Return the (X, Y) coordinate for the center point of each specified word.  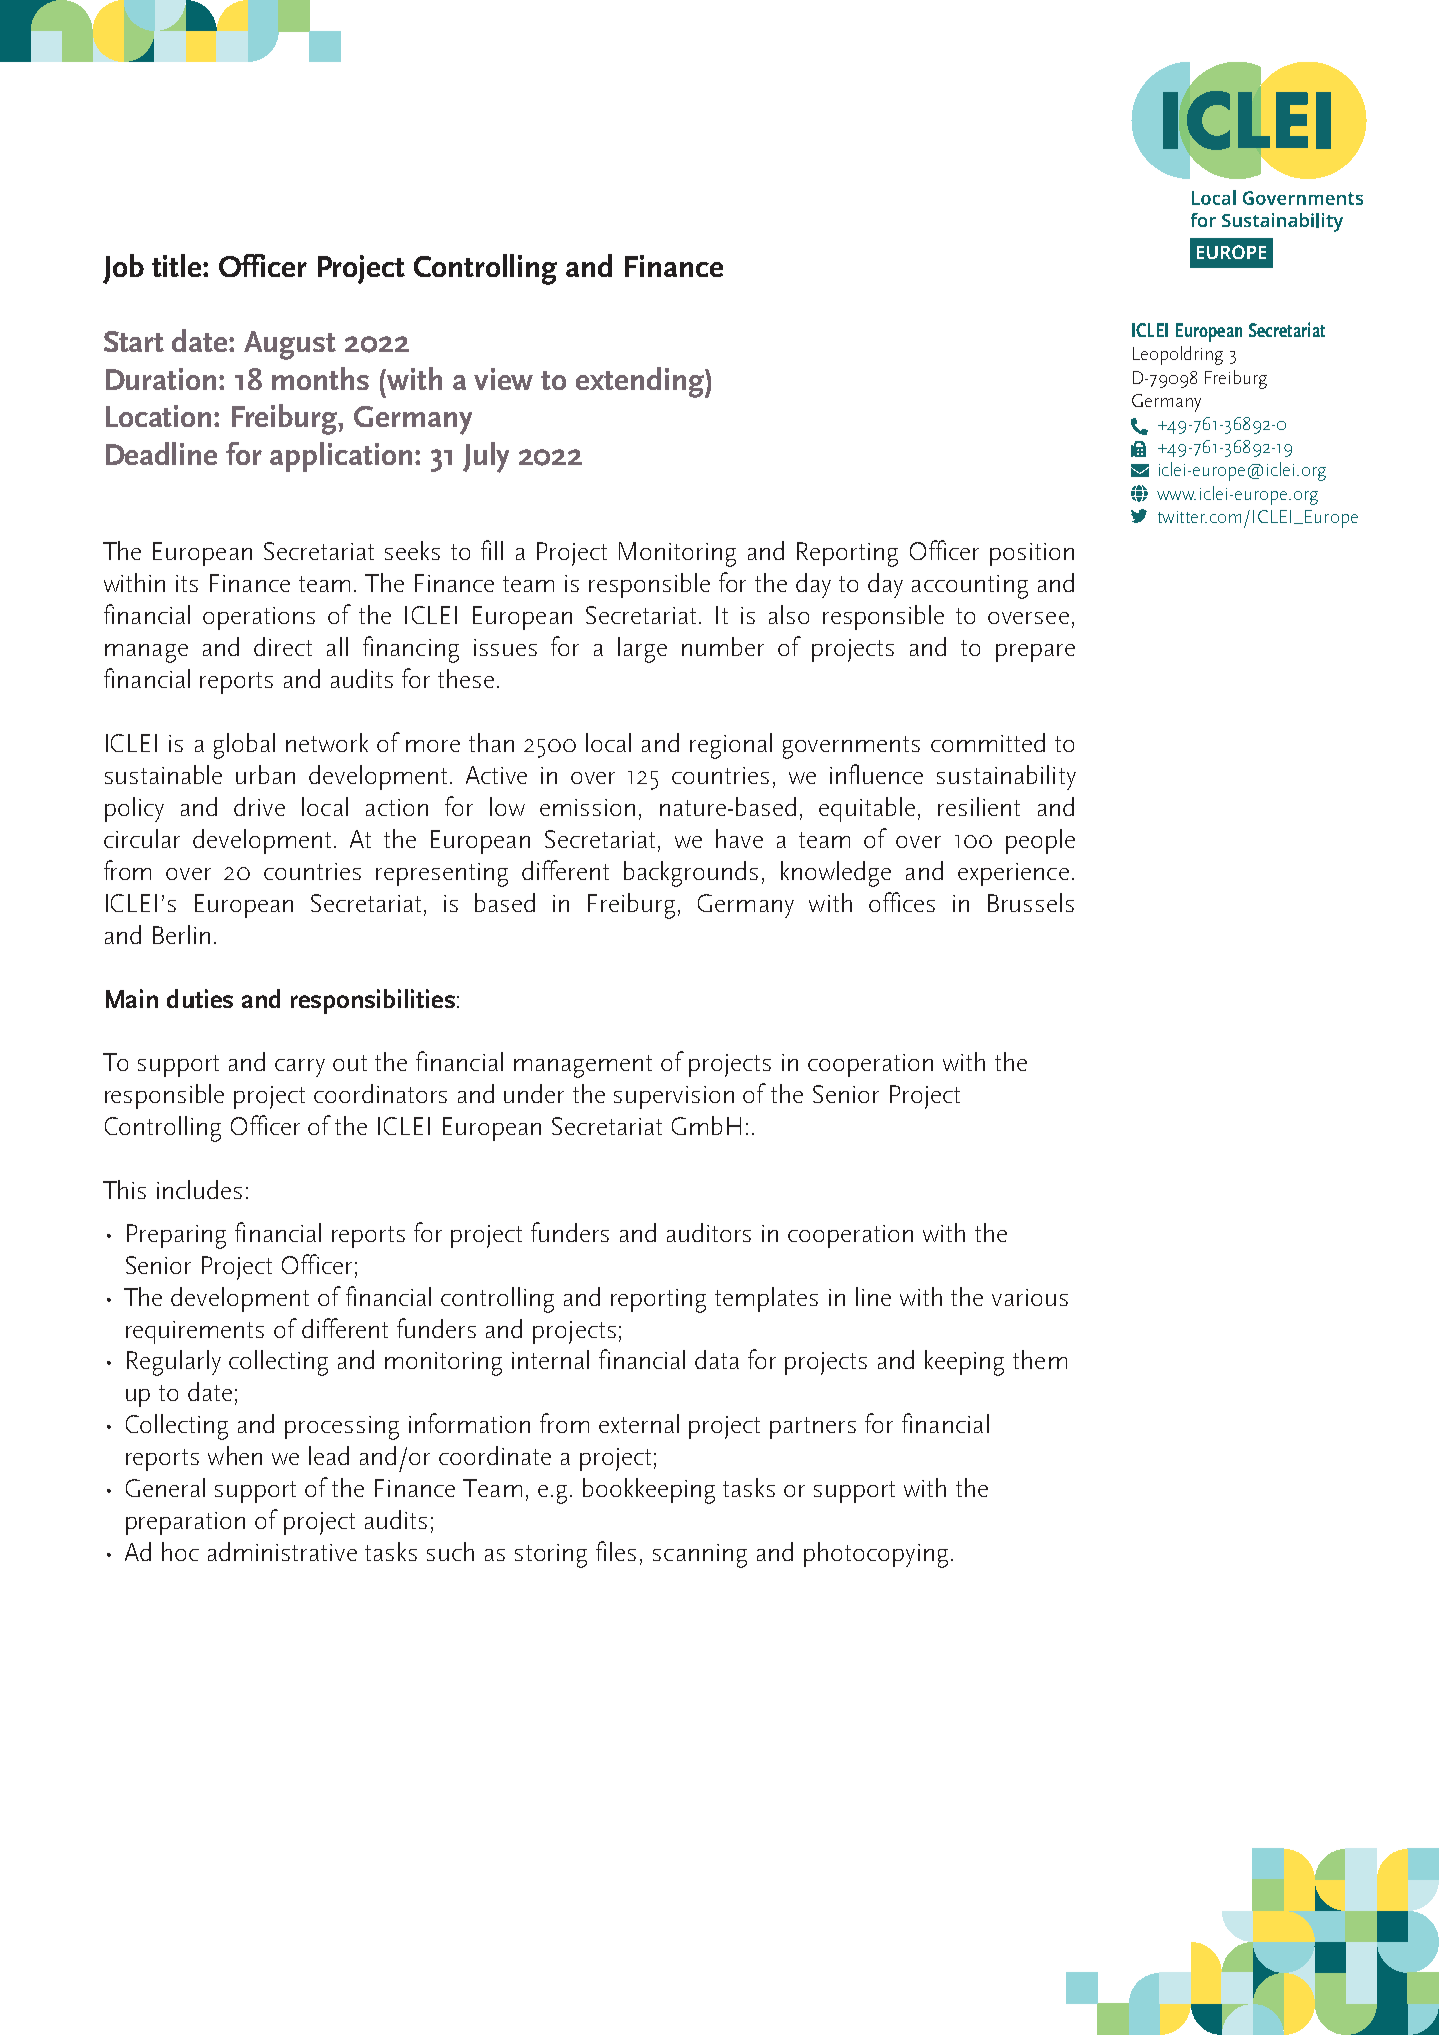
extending (641, 382)
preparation (185, 1523)
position (1032, 554)
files (616, 1551)
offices (902, 902)
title (178, 265)
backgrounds (691, 874)
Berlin (181, 934)
